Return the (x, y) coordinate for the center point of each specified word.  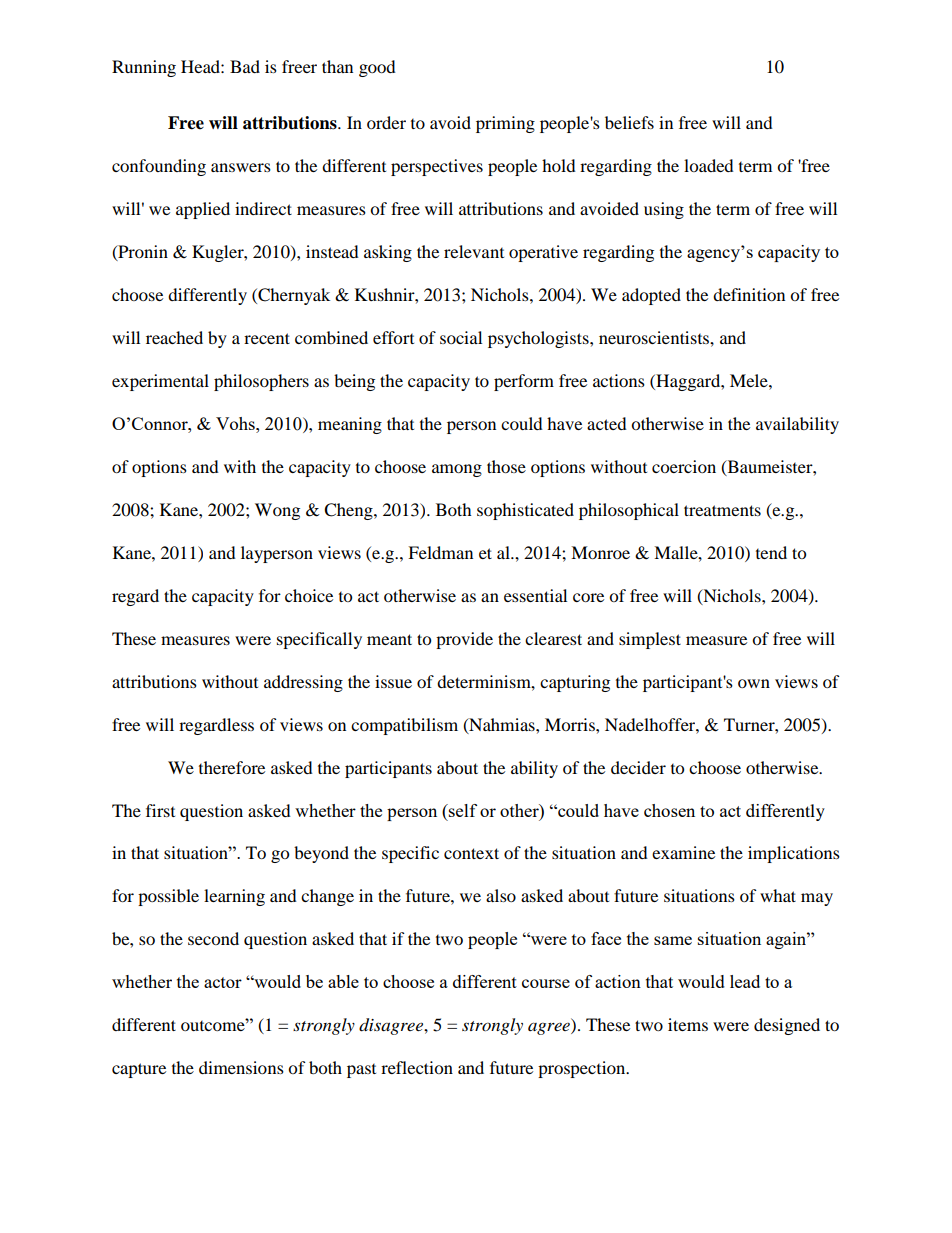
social (461, 337)
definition (749, 294)
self (462, 810)
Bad (245, 66)
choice (309, 595)
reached (174, 337)
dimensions (241, 1067)
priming (505, 124)
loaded (709, 165)
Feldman (440, 552)
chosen (669, 810)
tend (771, 552)
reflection (417, 1067)
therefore (232, 767)
